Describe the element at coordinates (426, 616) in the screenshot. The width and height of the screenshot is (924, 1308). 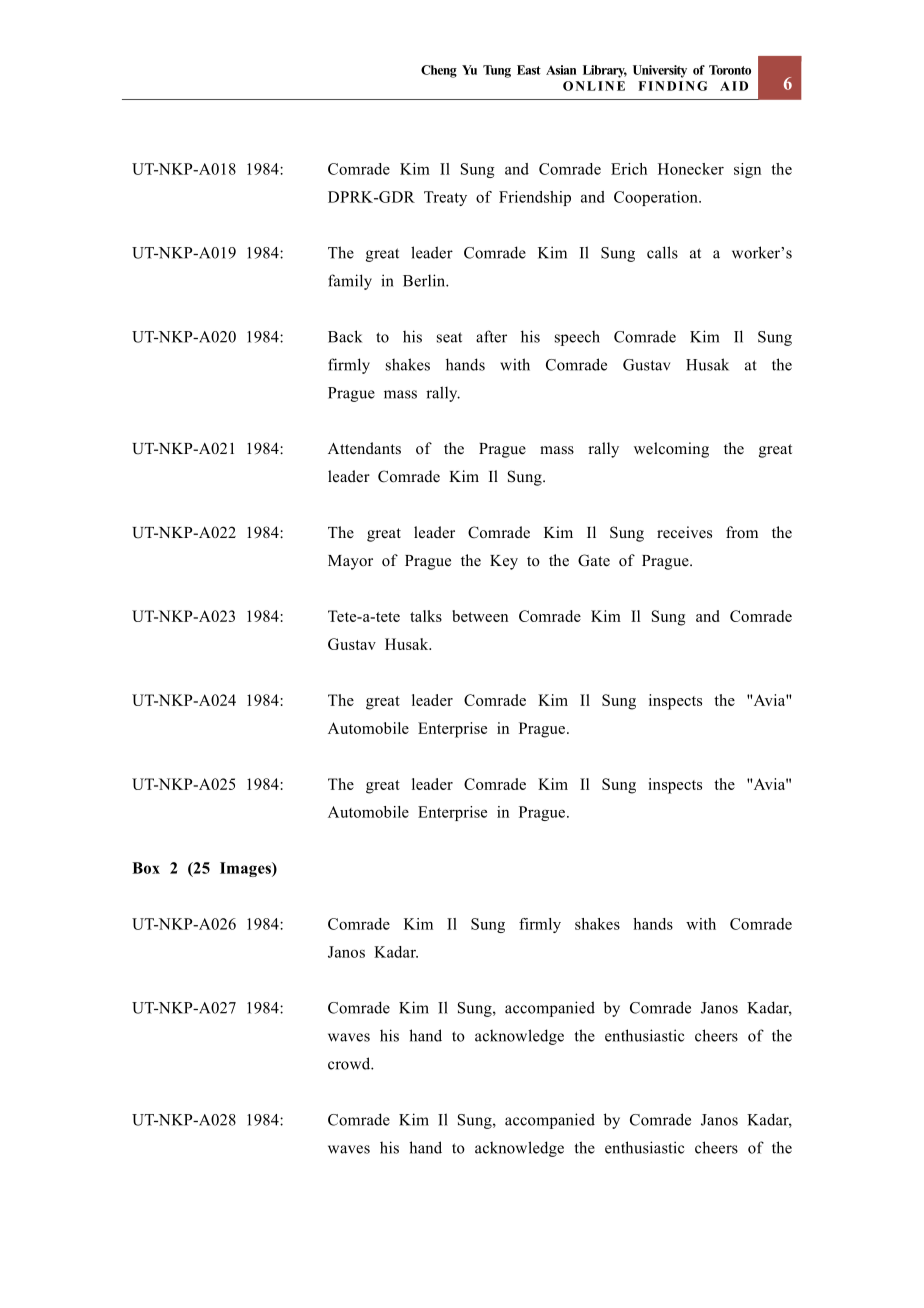
I see `talks` at that location.
